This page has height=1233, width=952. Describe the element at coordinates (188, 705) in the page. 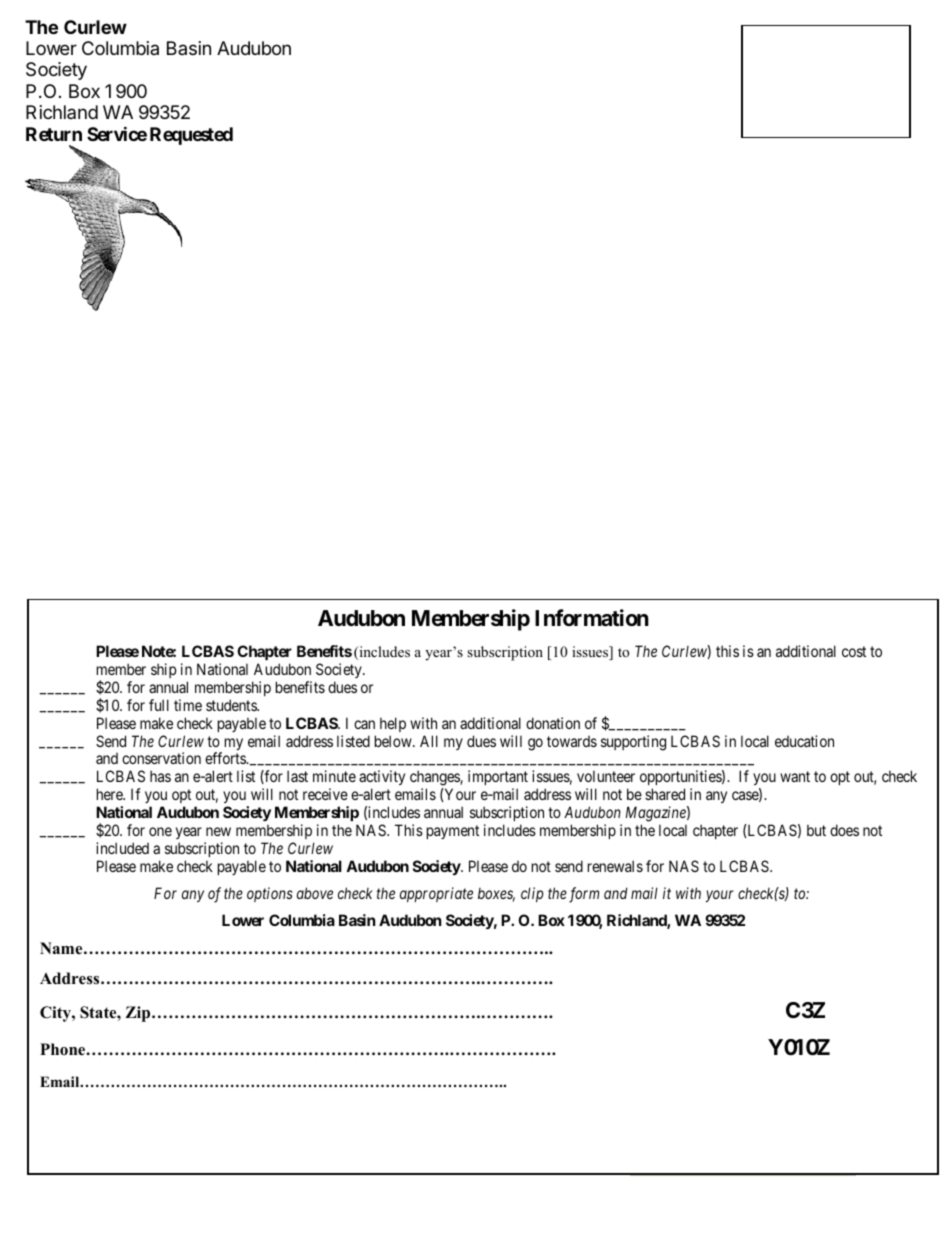

I see `time` at that location.
